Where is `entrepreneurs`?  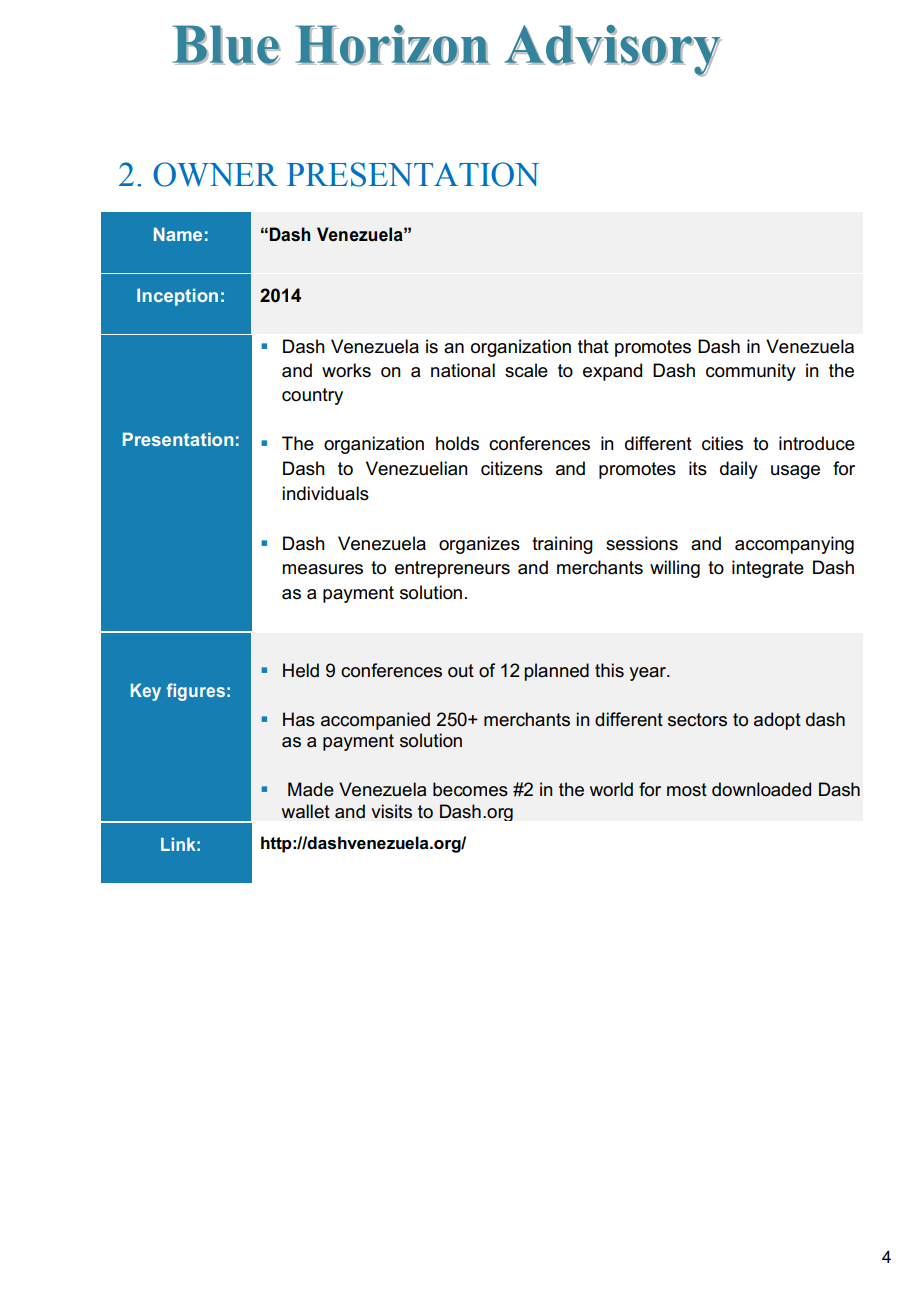
entrepreneurs is located at coordinates (452, 569).
